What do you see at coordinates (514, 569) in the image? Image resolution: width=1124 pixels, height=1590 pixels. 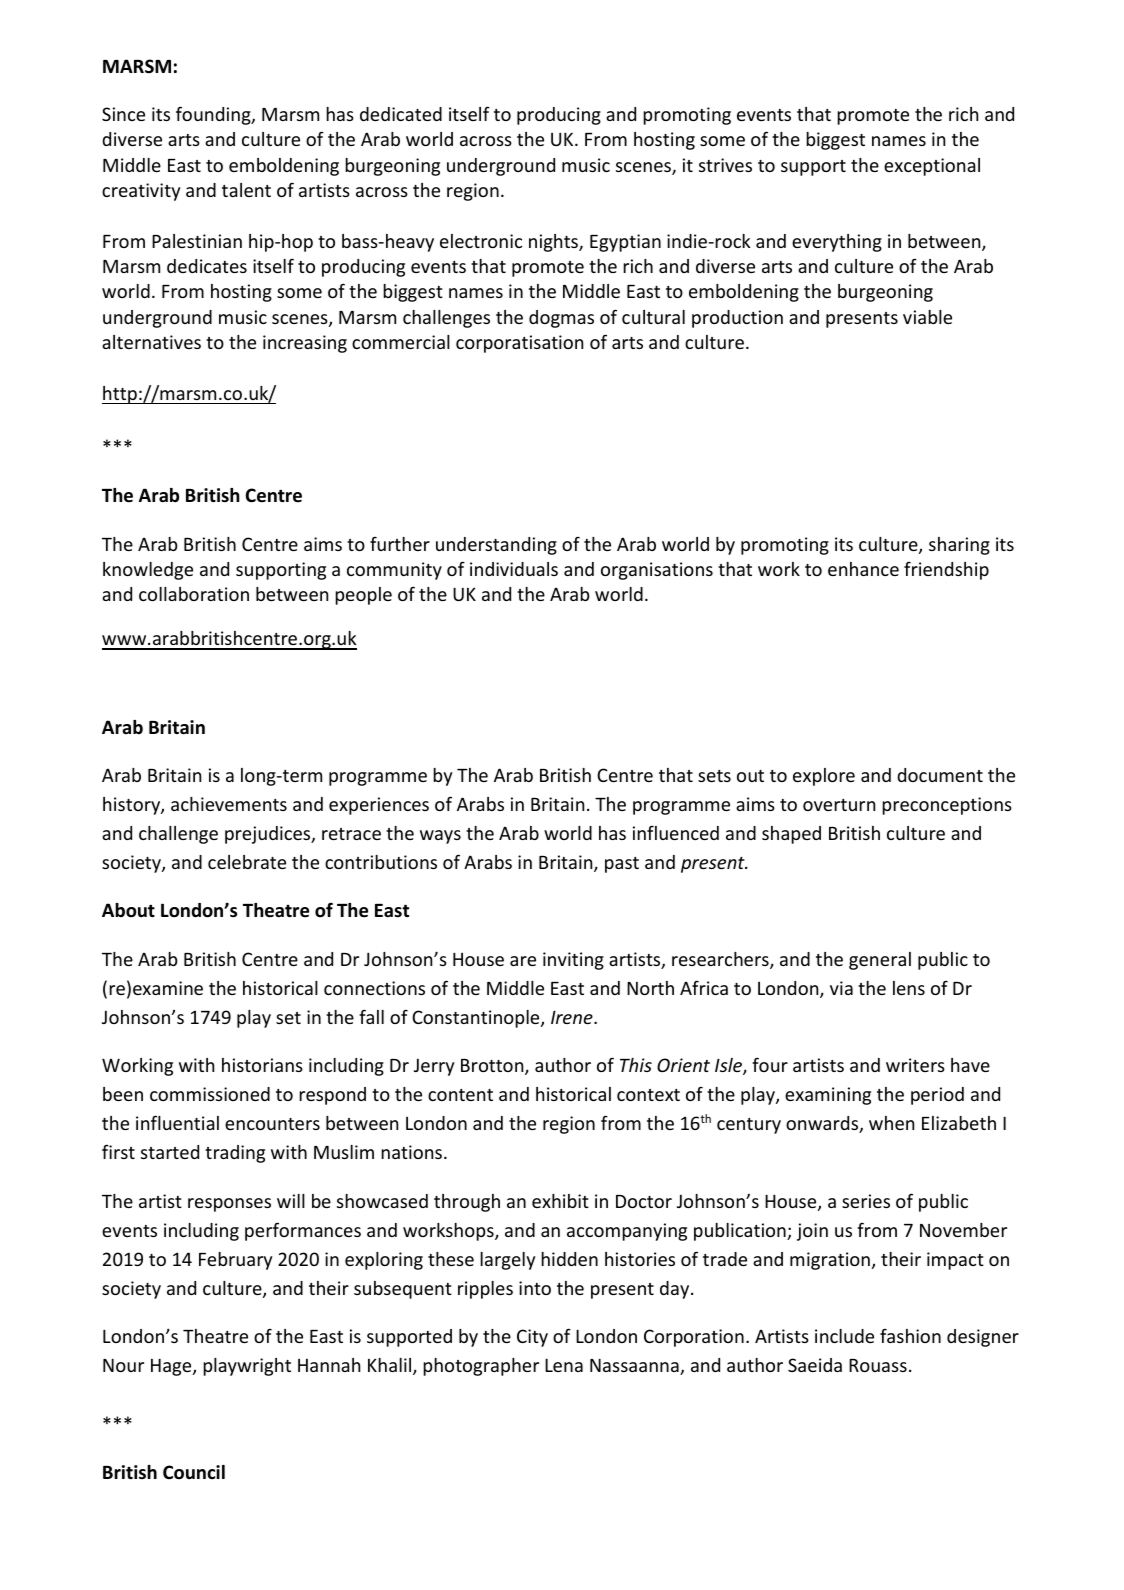 I see `individuals` at bounding box center [514, 569].
